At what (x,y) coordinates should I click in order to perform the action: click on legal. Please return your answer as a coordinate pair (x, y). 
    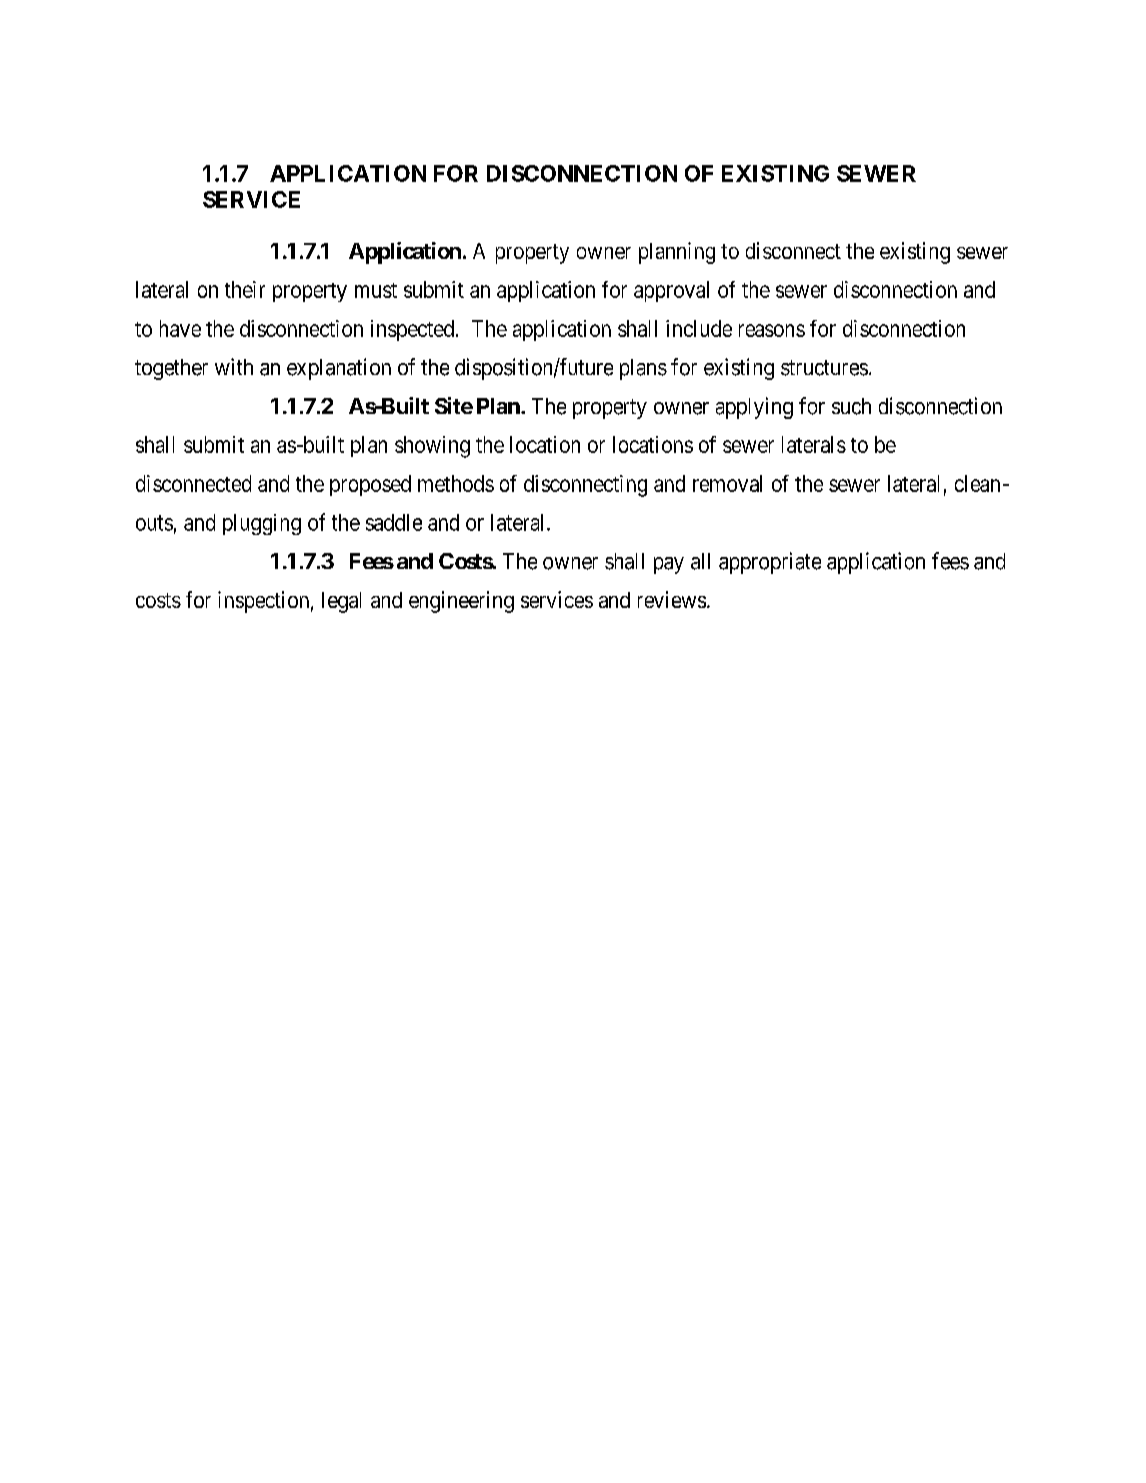
    Looking at the image, I should click on (341, 602).
